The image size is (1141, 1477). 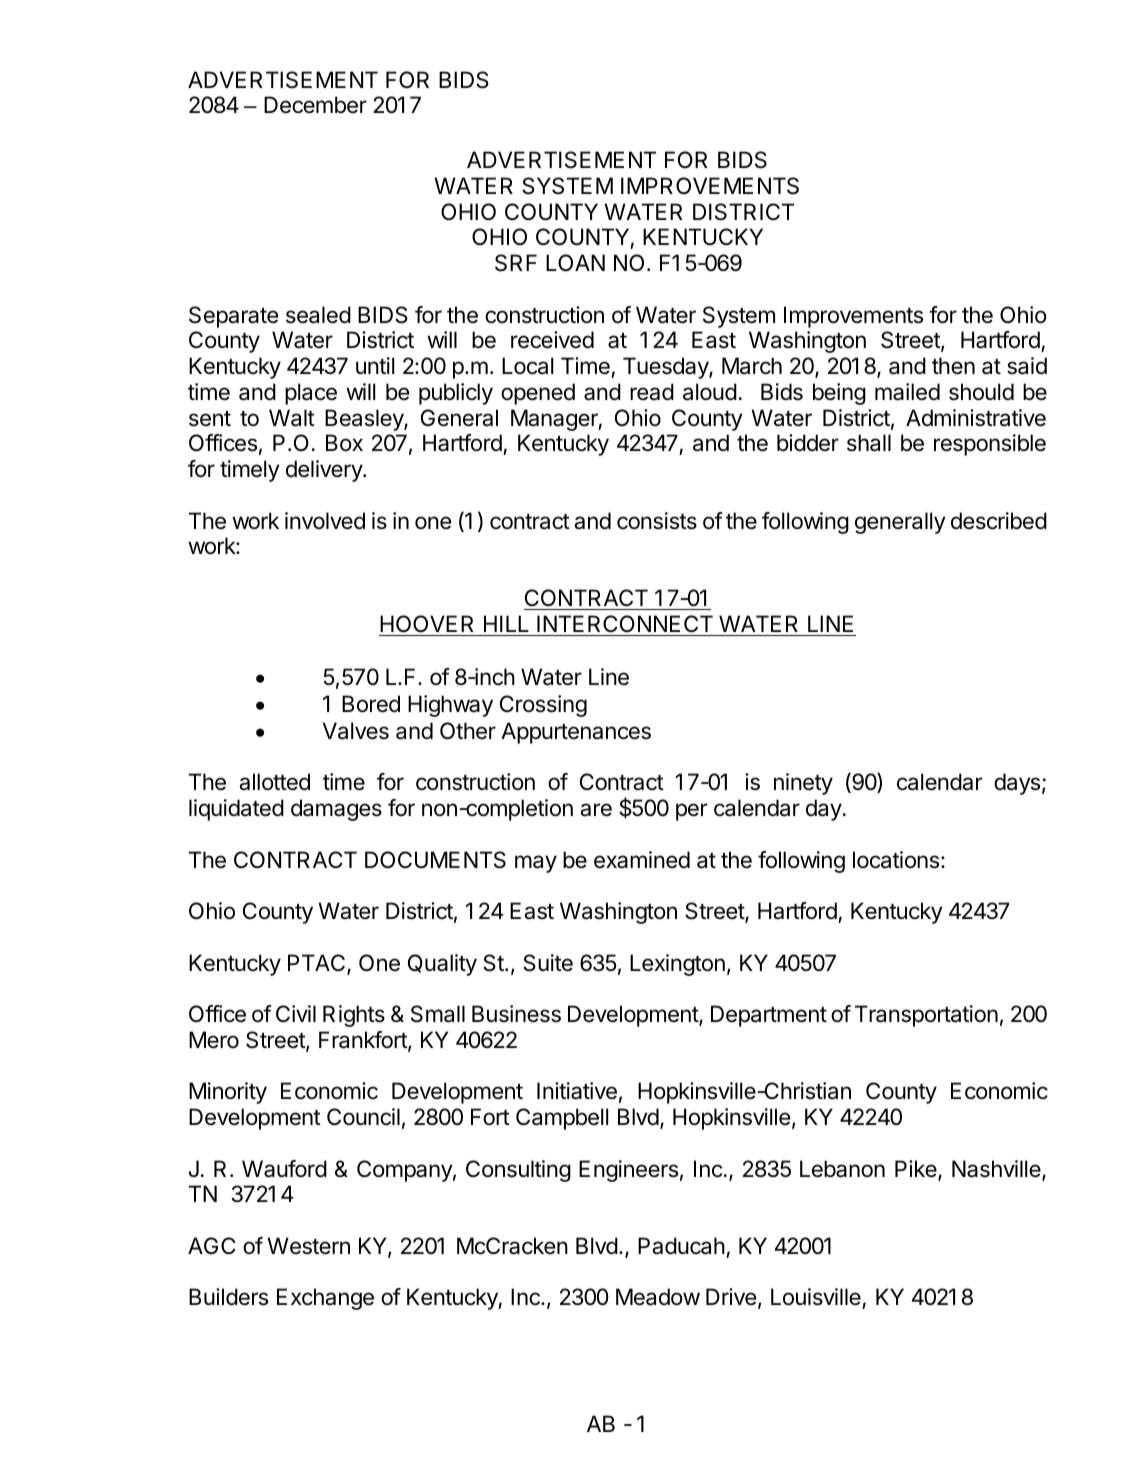 What do you see at coordinates (953, 366) in the document?
I see `then` at bounding box center [953, 366].
